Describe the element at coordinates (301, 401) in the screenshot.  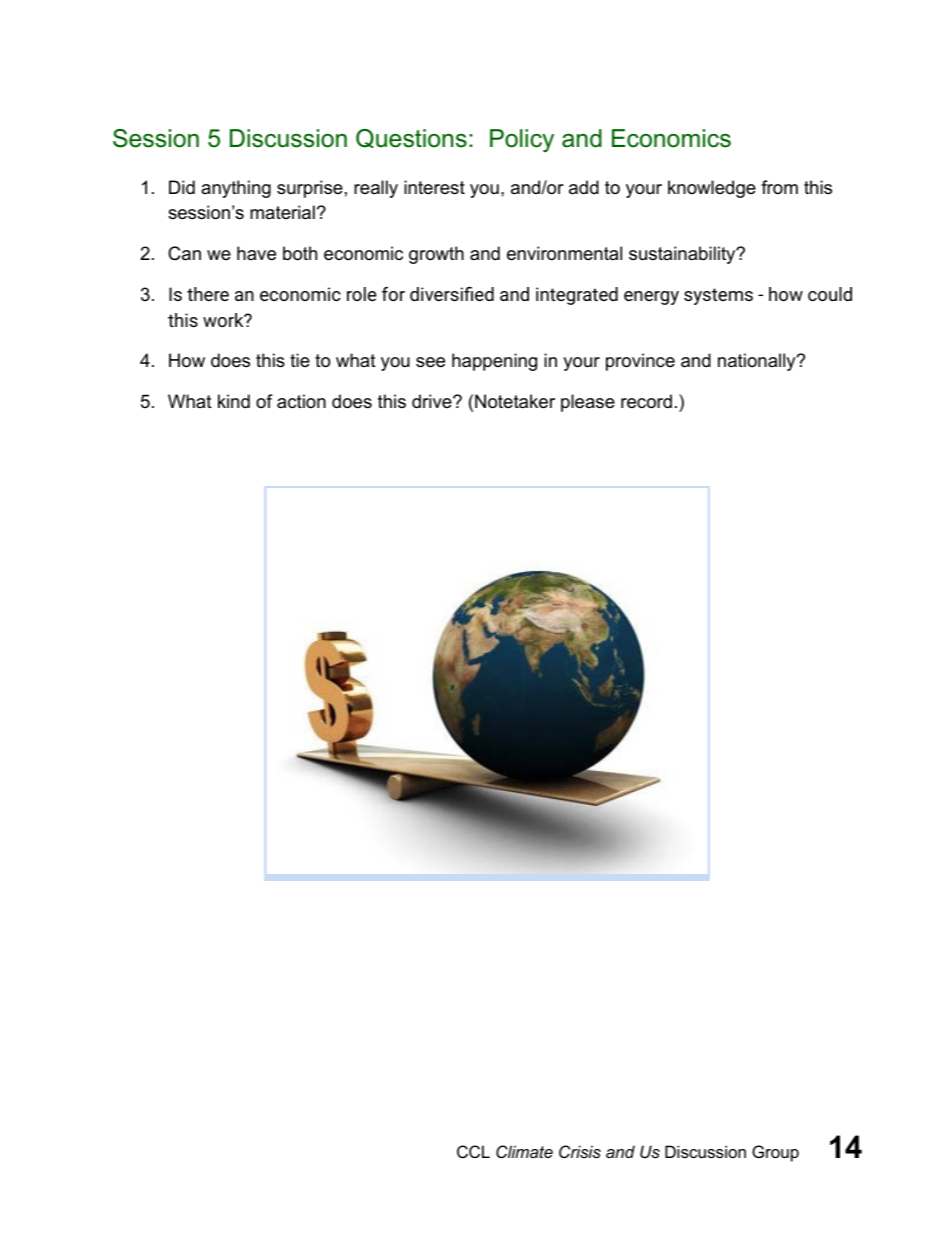
I see `action` at that location.
